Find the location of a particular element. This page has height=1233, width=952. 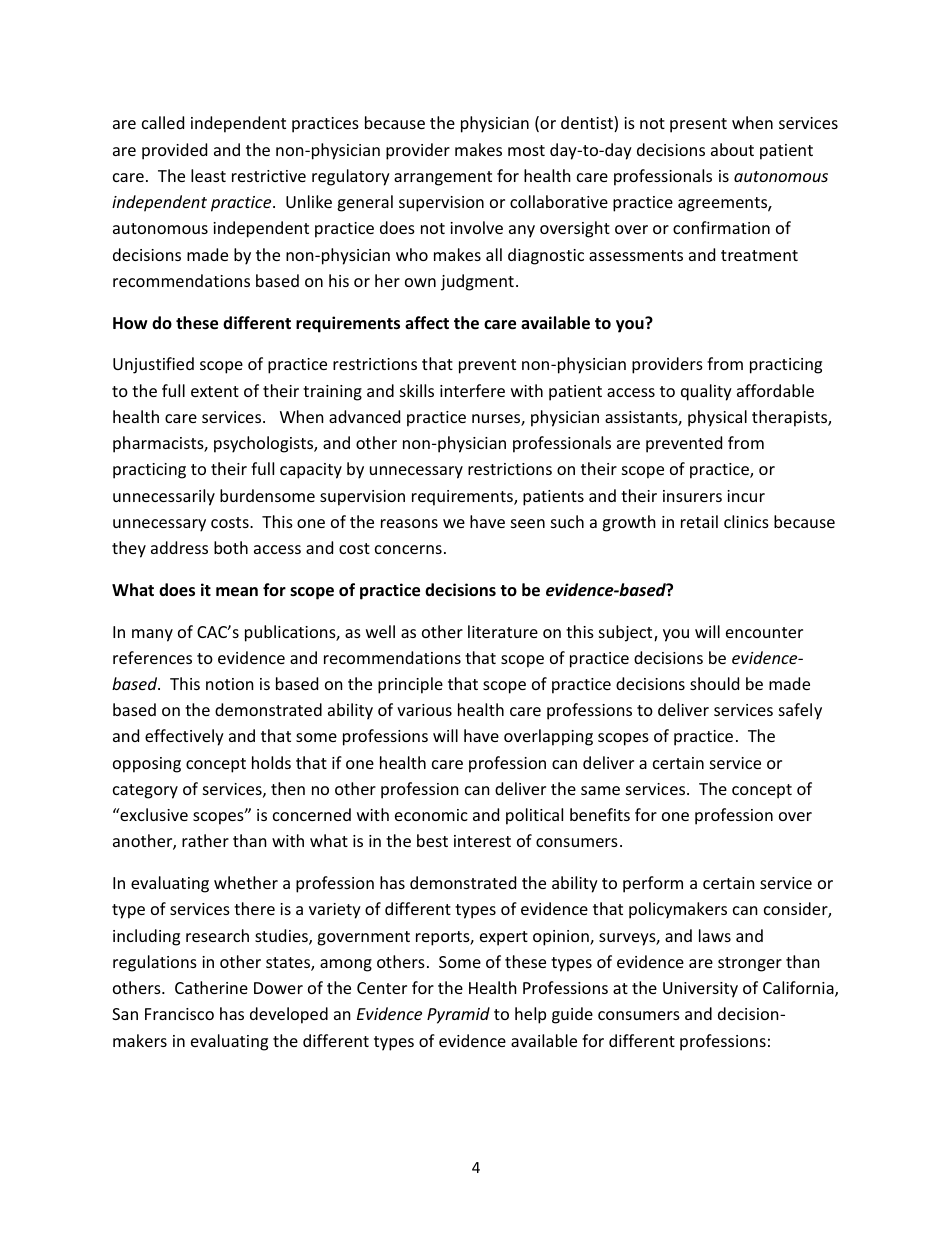

same is located at coordinates (600, 790).
